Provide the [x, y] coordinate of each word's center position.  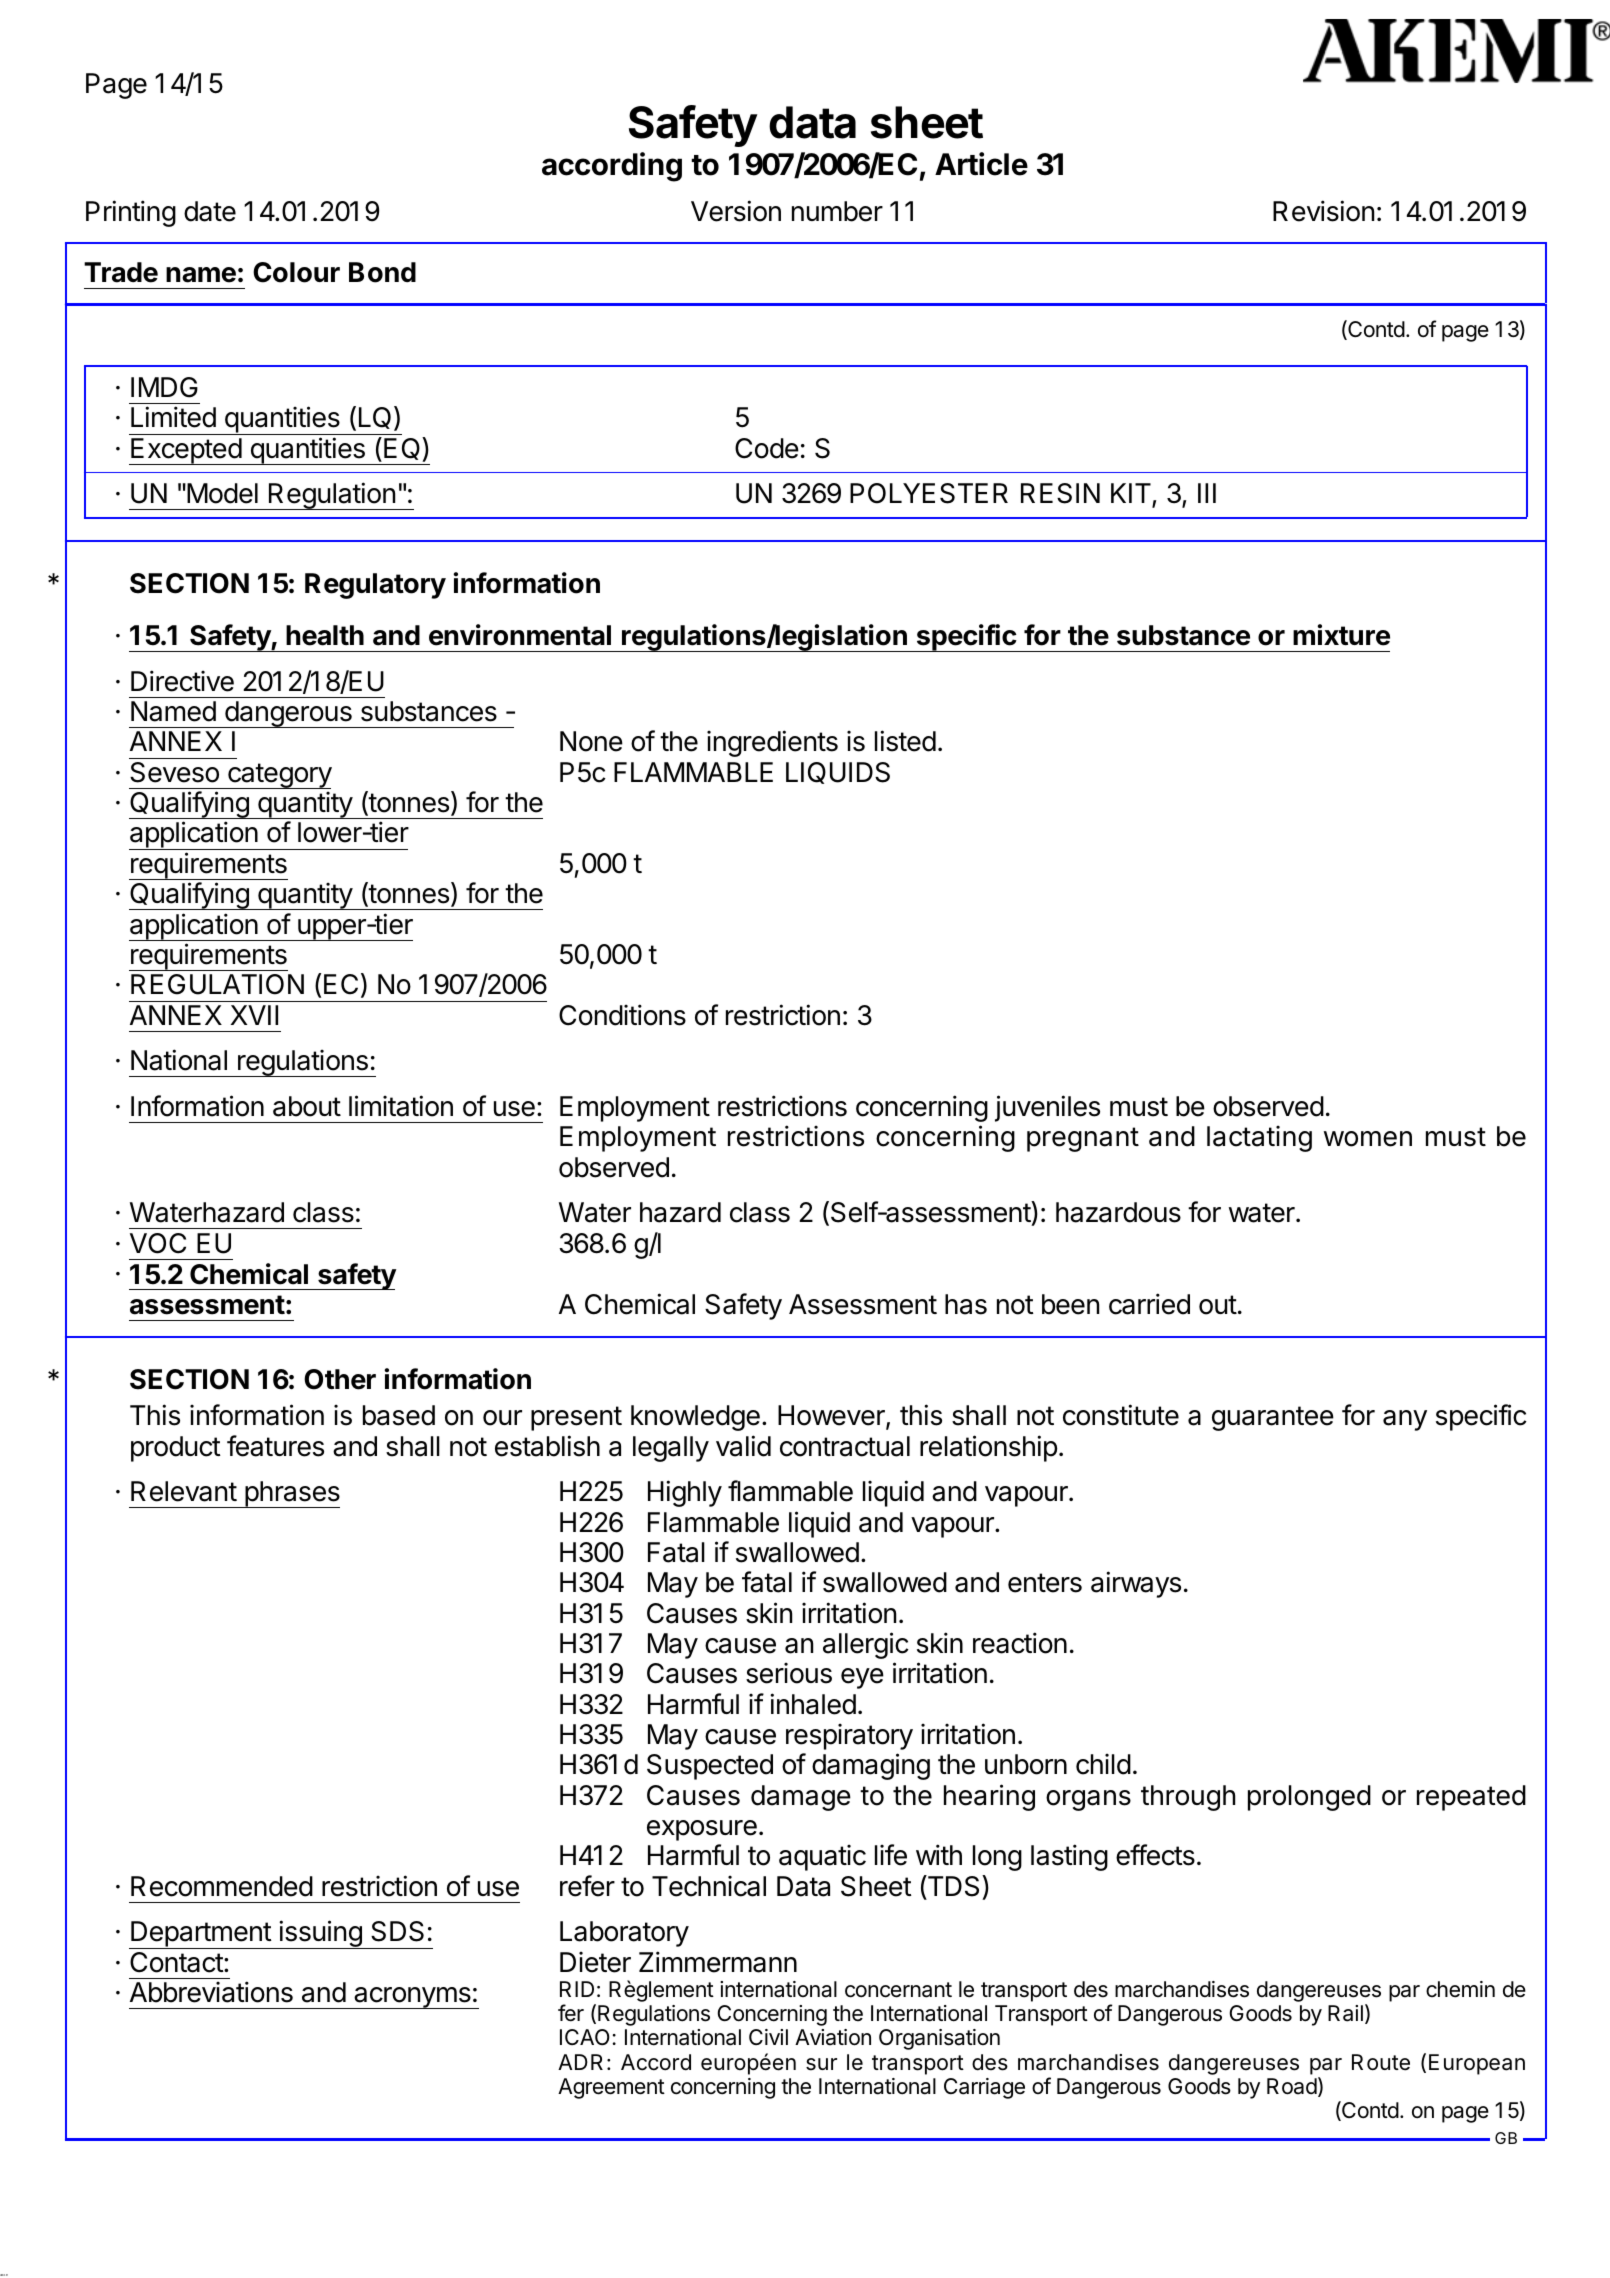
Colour [296, 272]
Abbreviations [211, 1992]
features [275, 1446]
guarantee [1273, 1418]
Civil [768, 2037]
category [279, 776]
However [832, 1417]
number [837, 211]
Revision [1323, 211]
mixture [1341, 635]
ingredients [772, 743]
